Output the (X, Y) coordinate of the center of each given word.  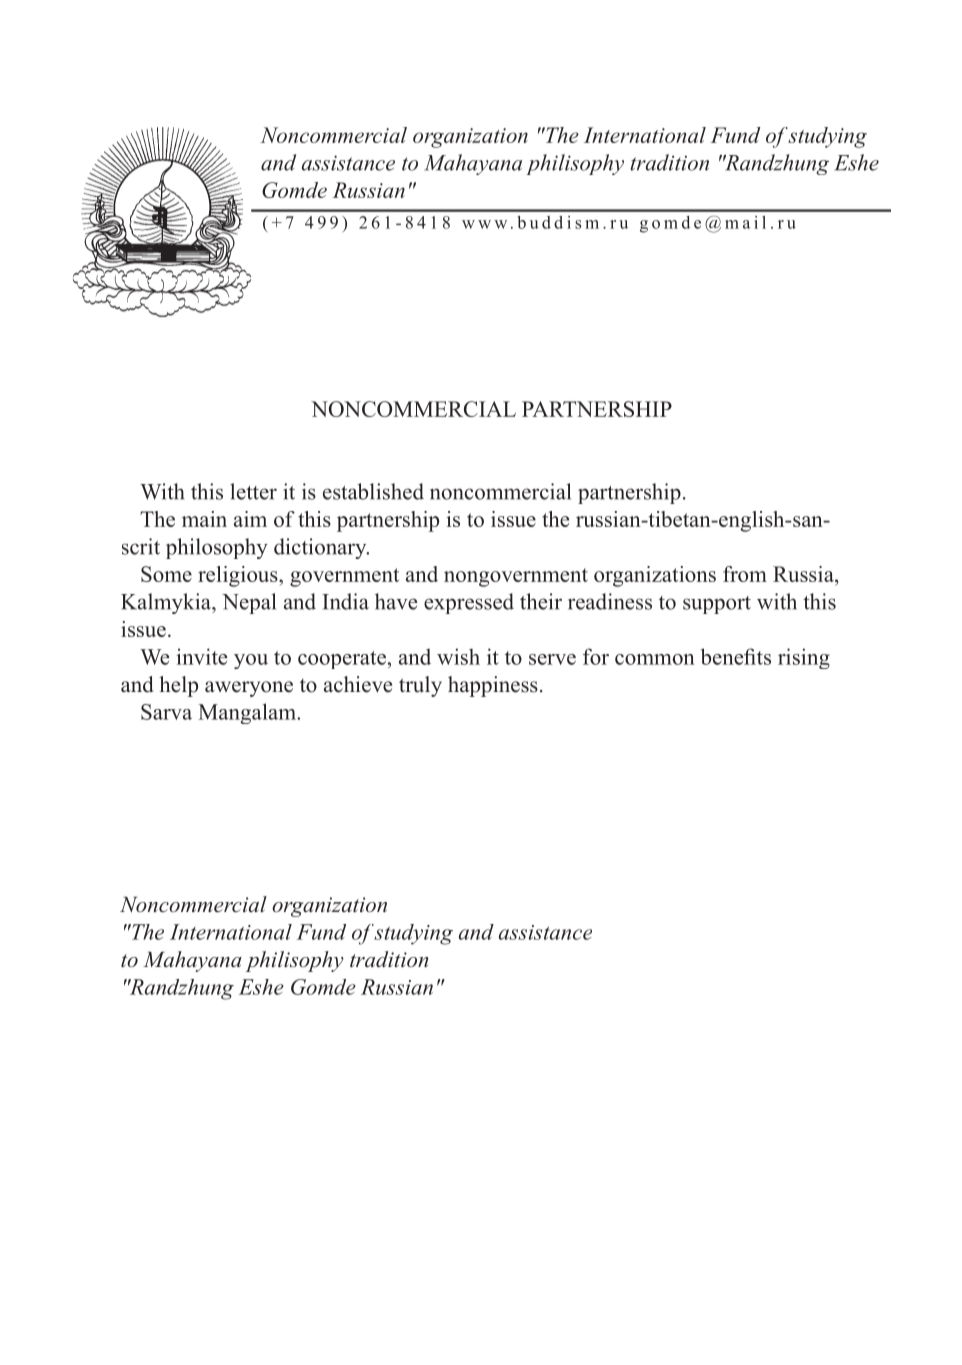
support (717, 605)
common (655, 659)
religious (239, 576)
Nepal (249, 603)
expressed (469, 603)
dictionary (321, 548)
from (745, 574)
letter (253, 491)
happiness (493, 686)
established (373, 491)
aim (250, 519)
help (178, 686)
